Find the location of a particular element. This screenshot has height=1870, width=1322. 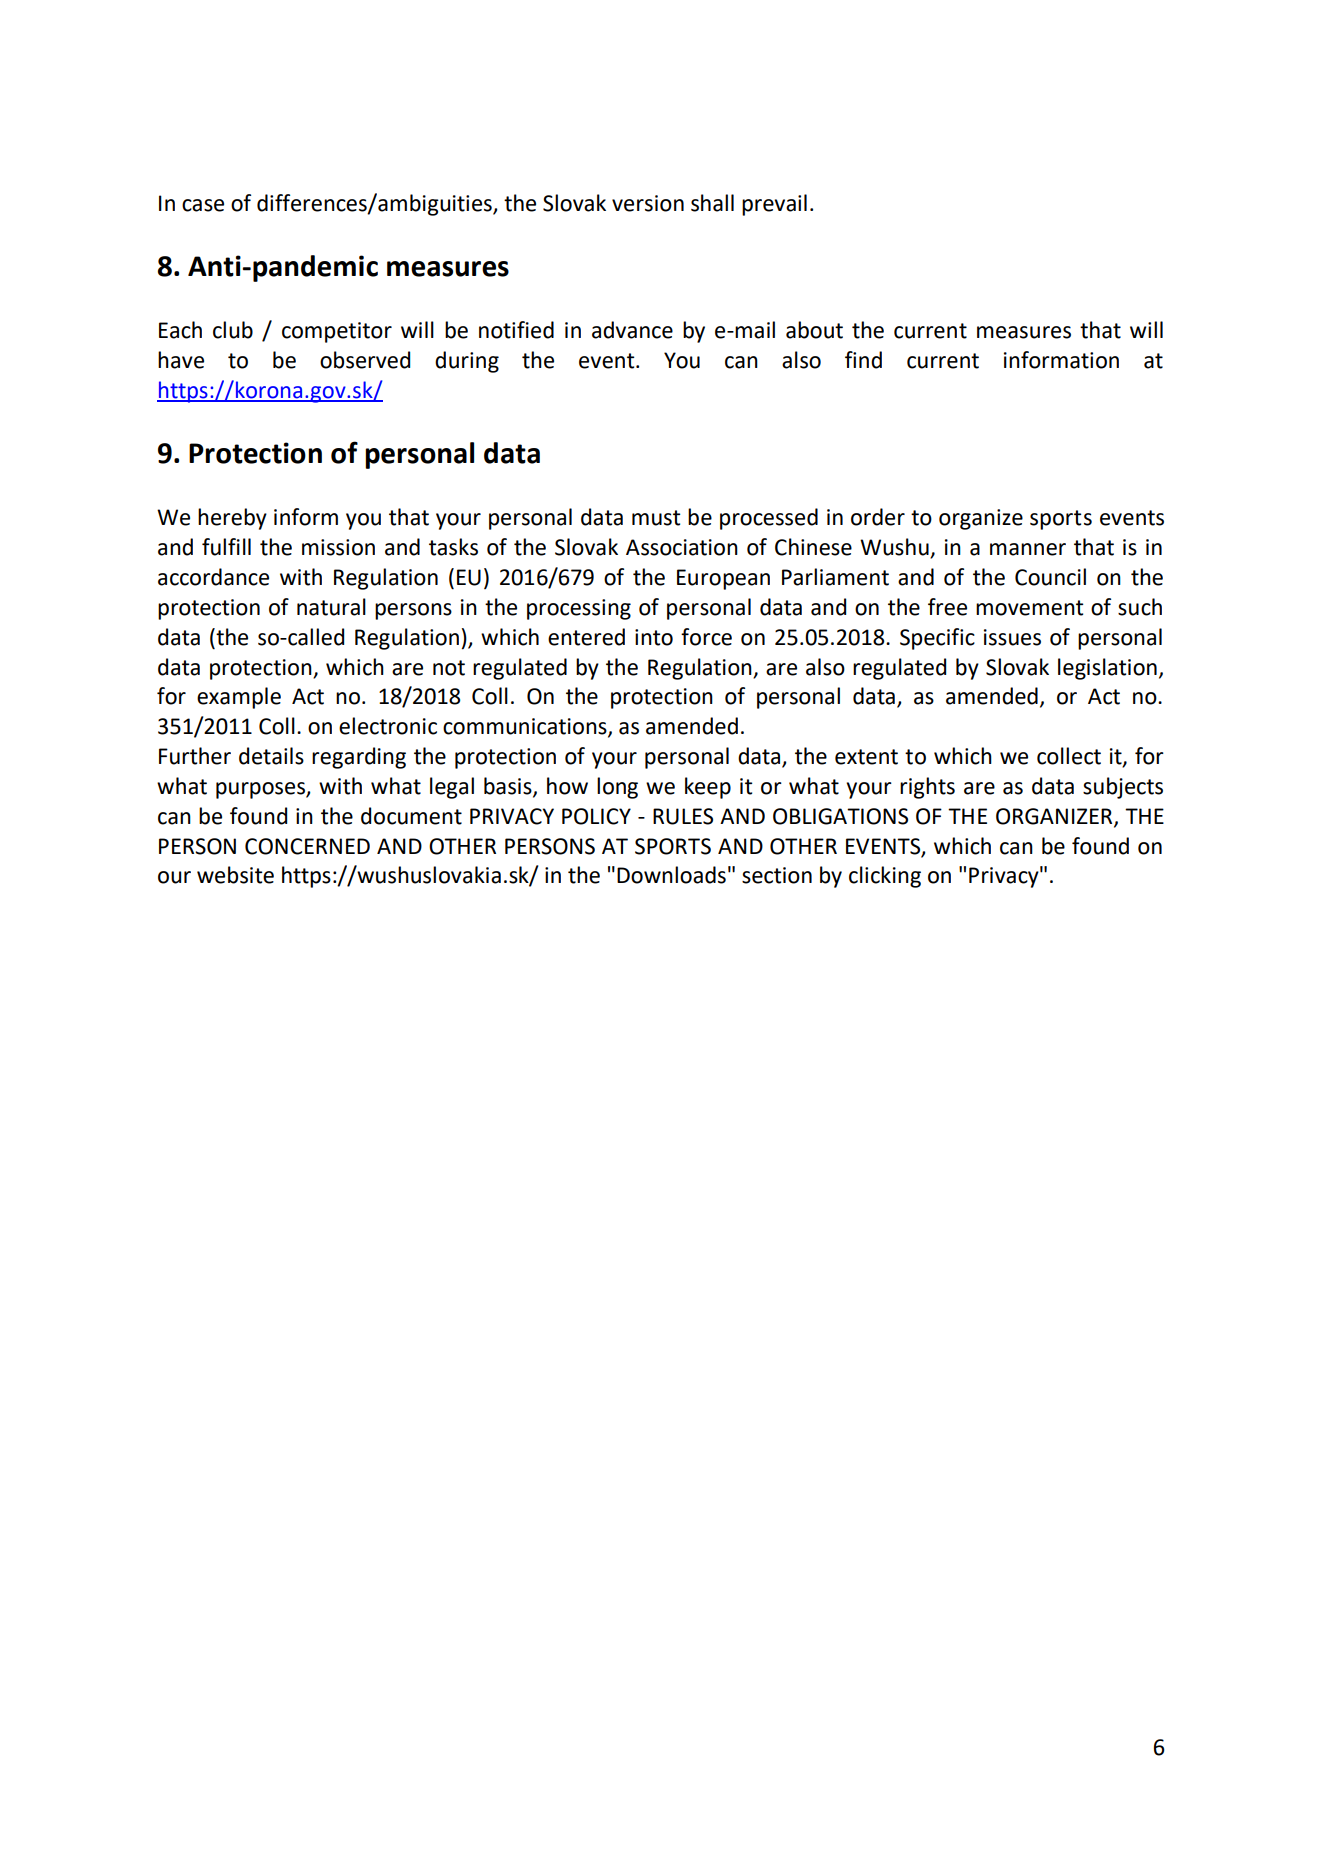

issues is located at coordinates (1012, 637).
